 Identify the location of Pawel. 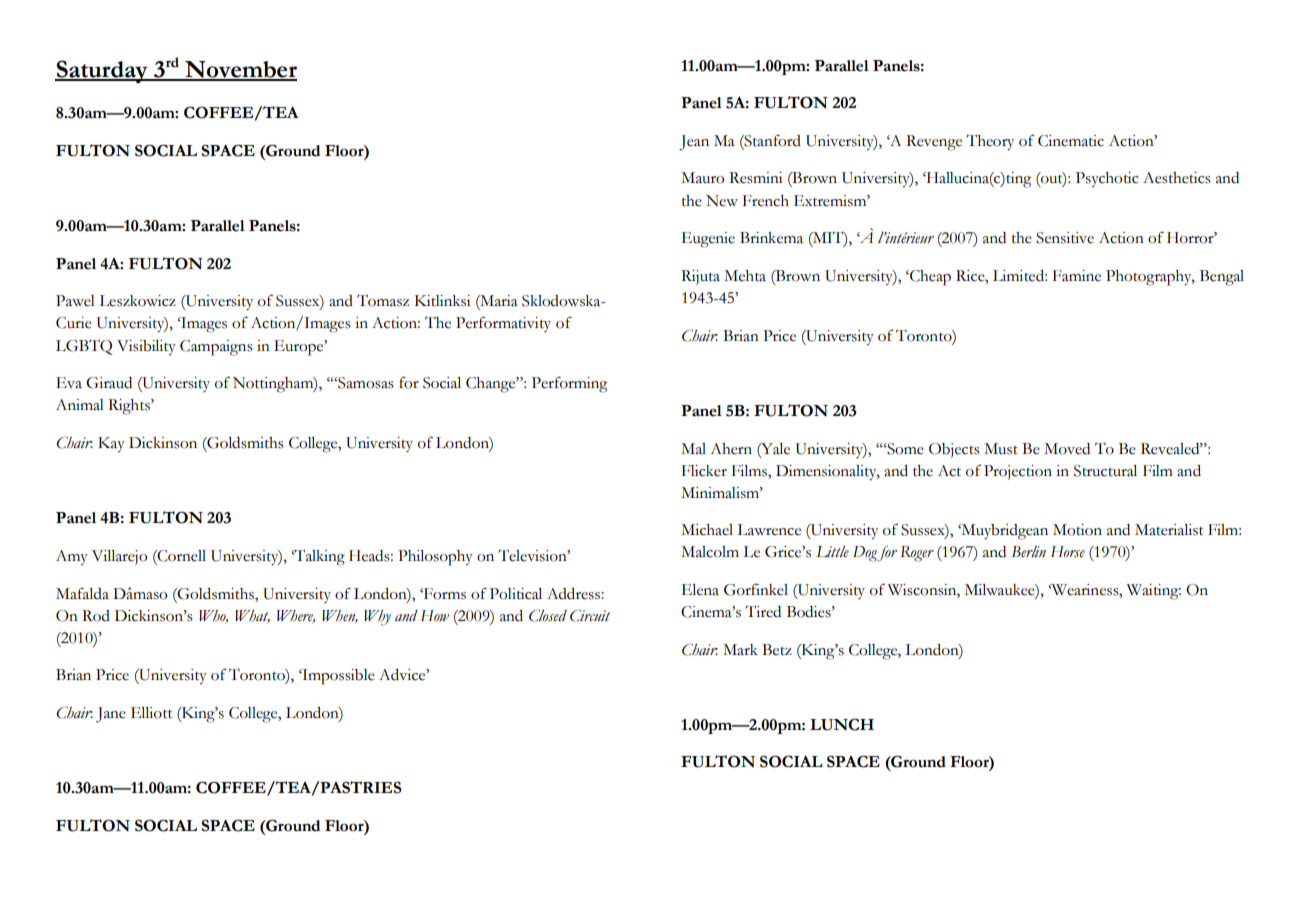
(75, 301).
